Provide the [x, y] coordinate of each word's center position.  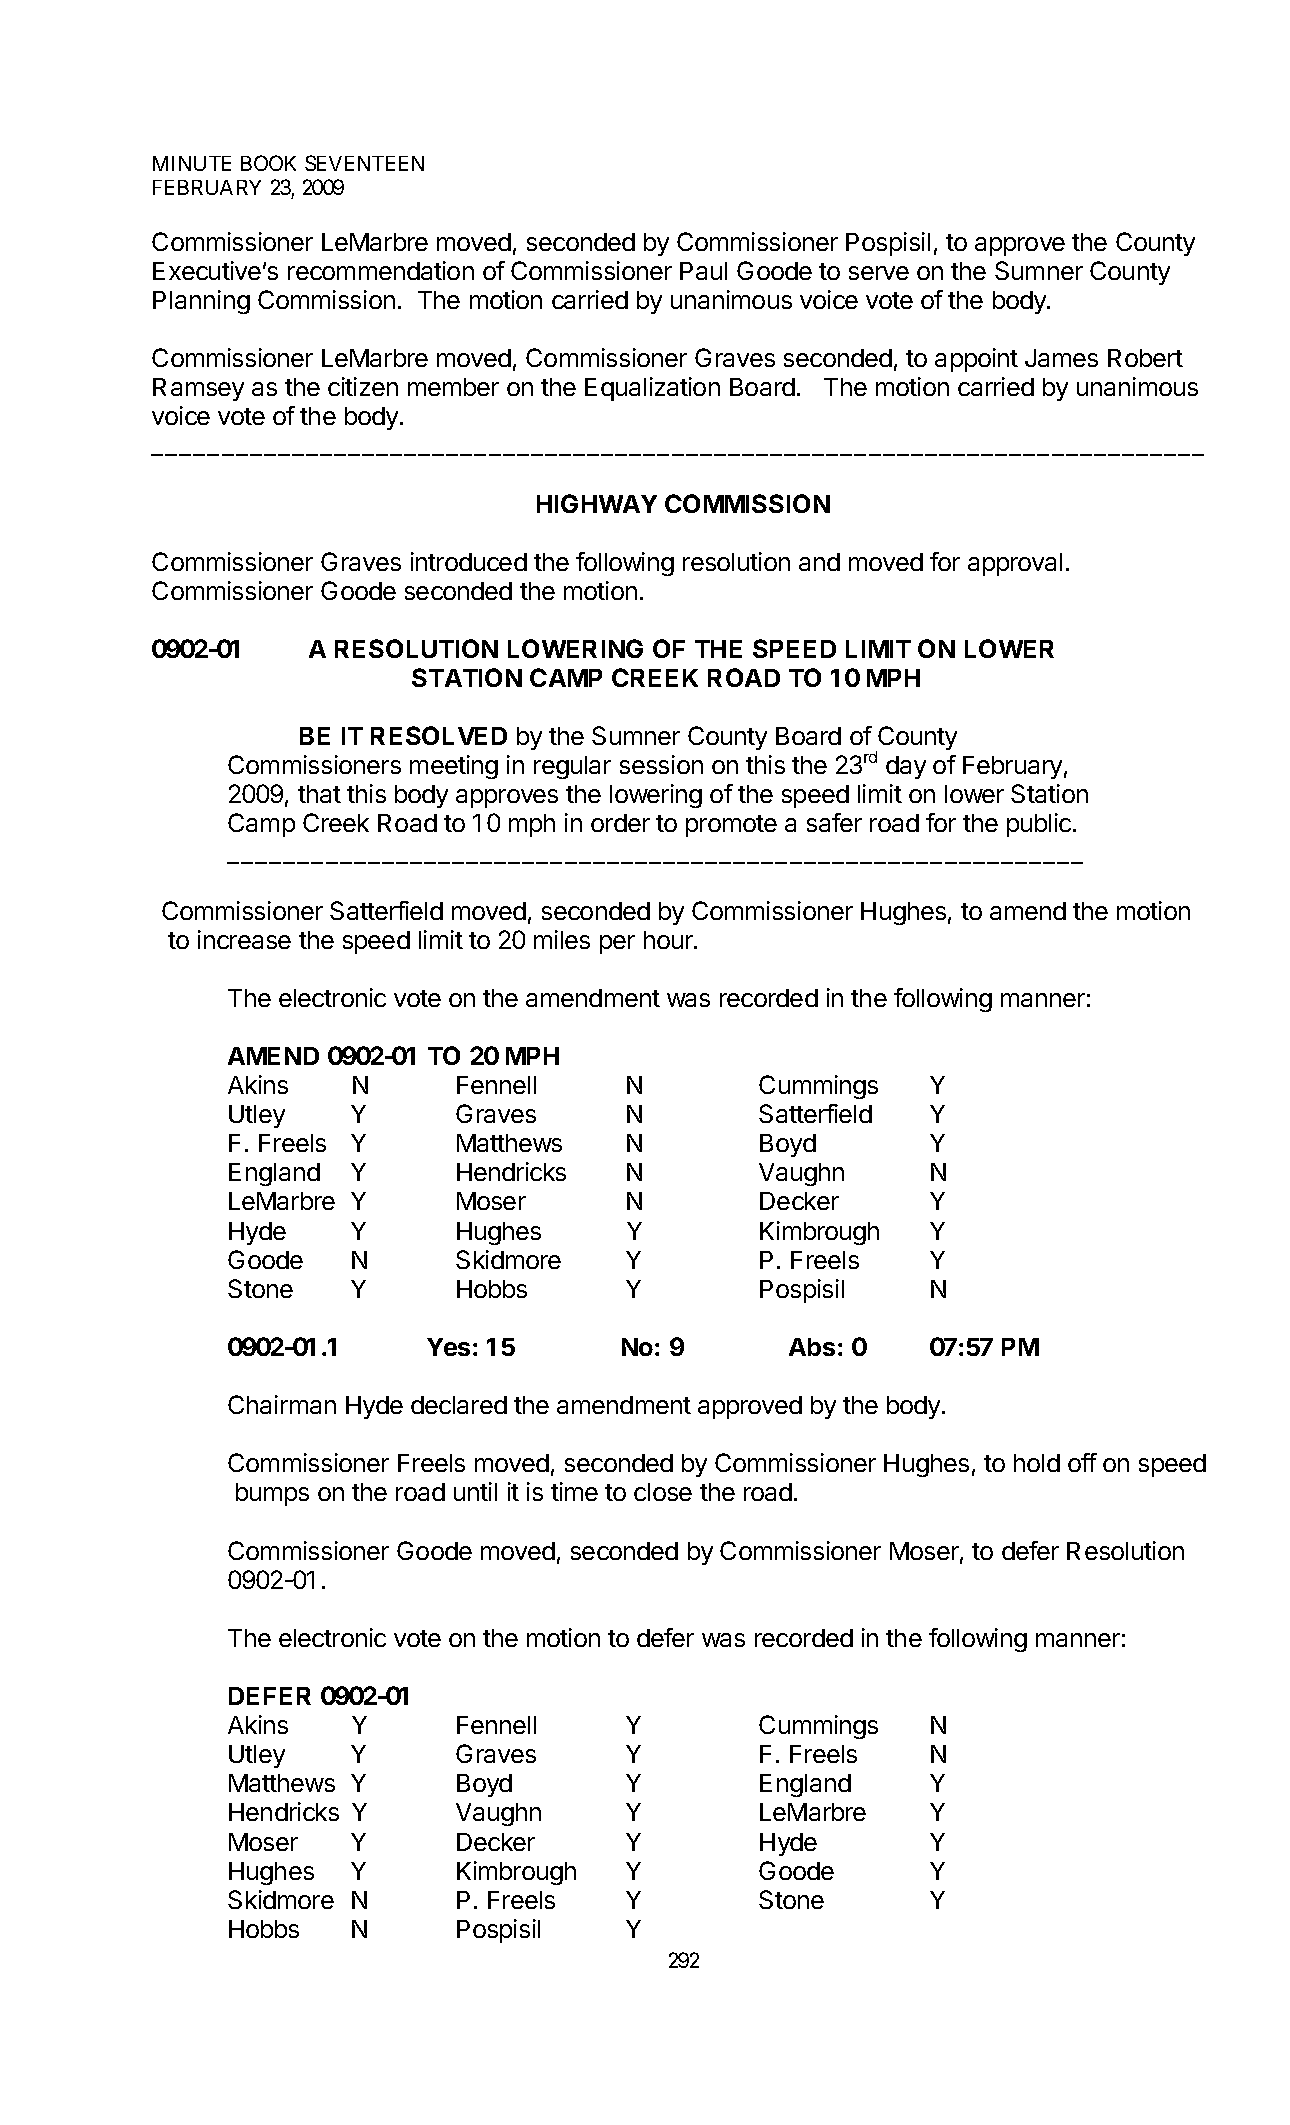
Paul [703, 271]
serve [879, 273]
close [663, 1492]
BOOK [268, 163]
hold [1037, 1463]
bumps [272, 1494]
